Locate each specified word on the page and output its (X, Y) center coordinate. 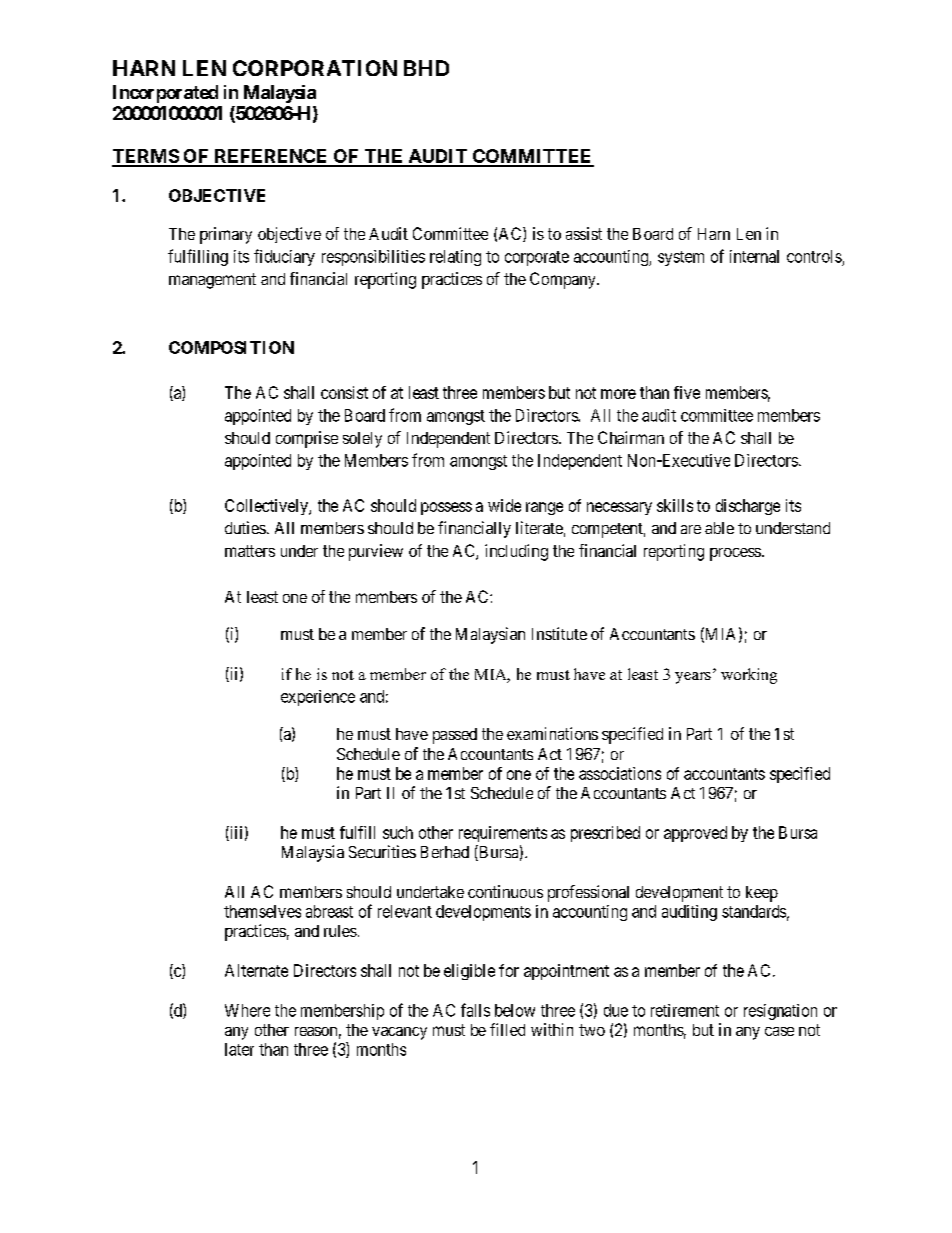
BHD (426, 68)
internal (754, 256)
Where (247, 1010)
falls (475, 1010)
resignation (780, 1012)
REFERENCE (271, 157)
